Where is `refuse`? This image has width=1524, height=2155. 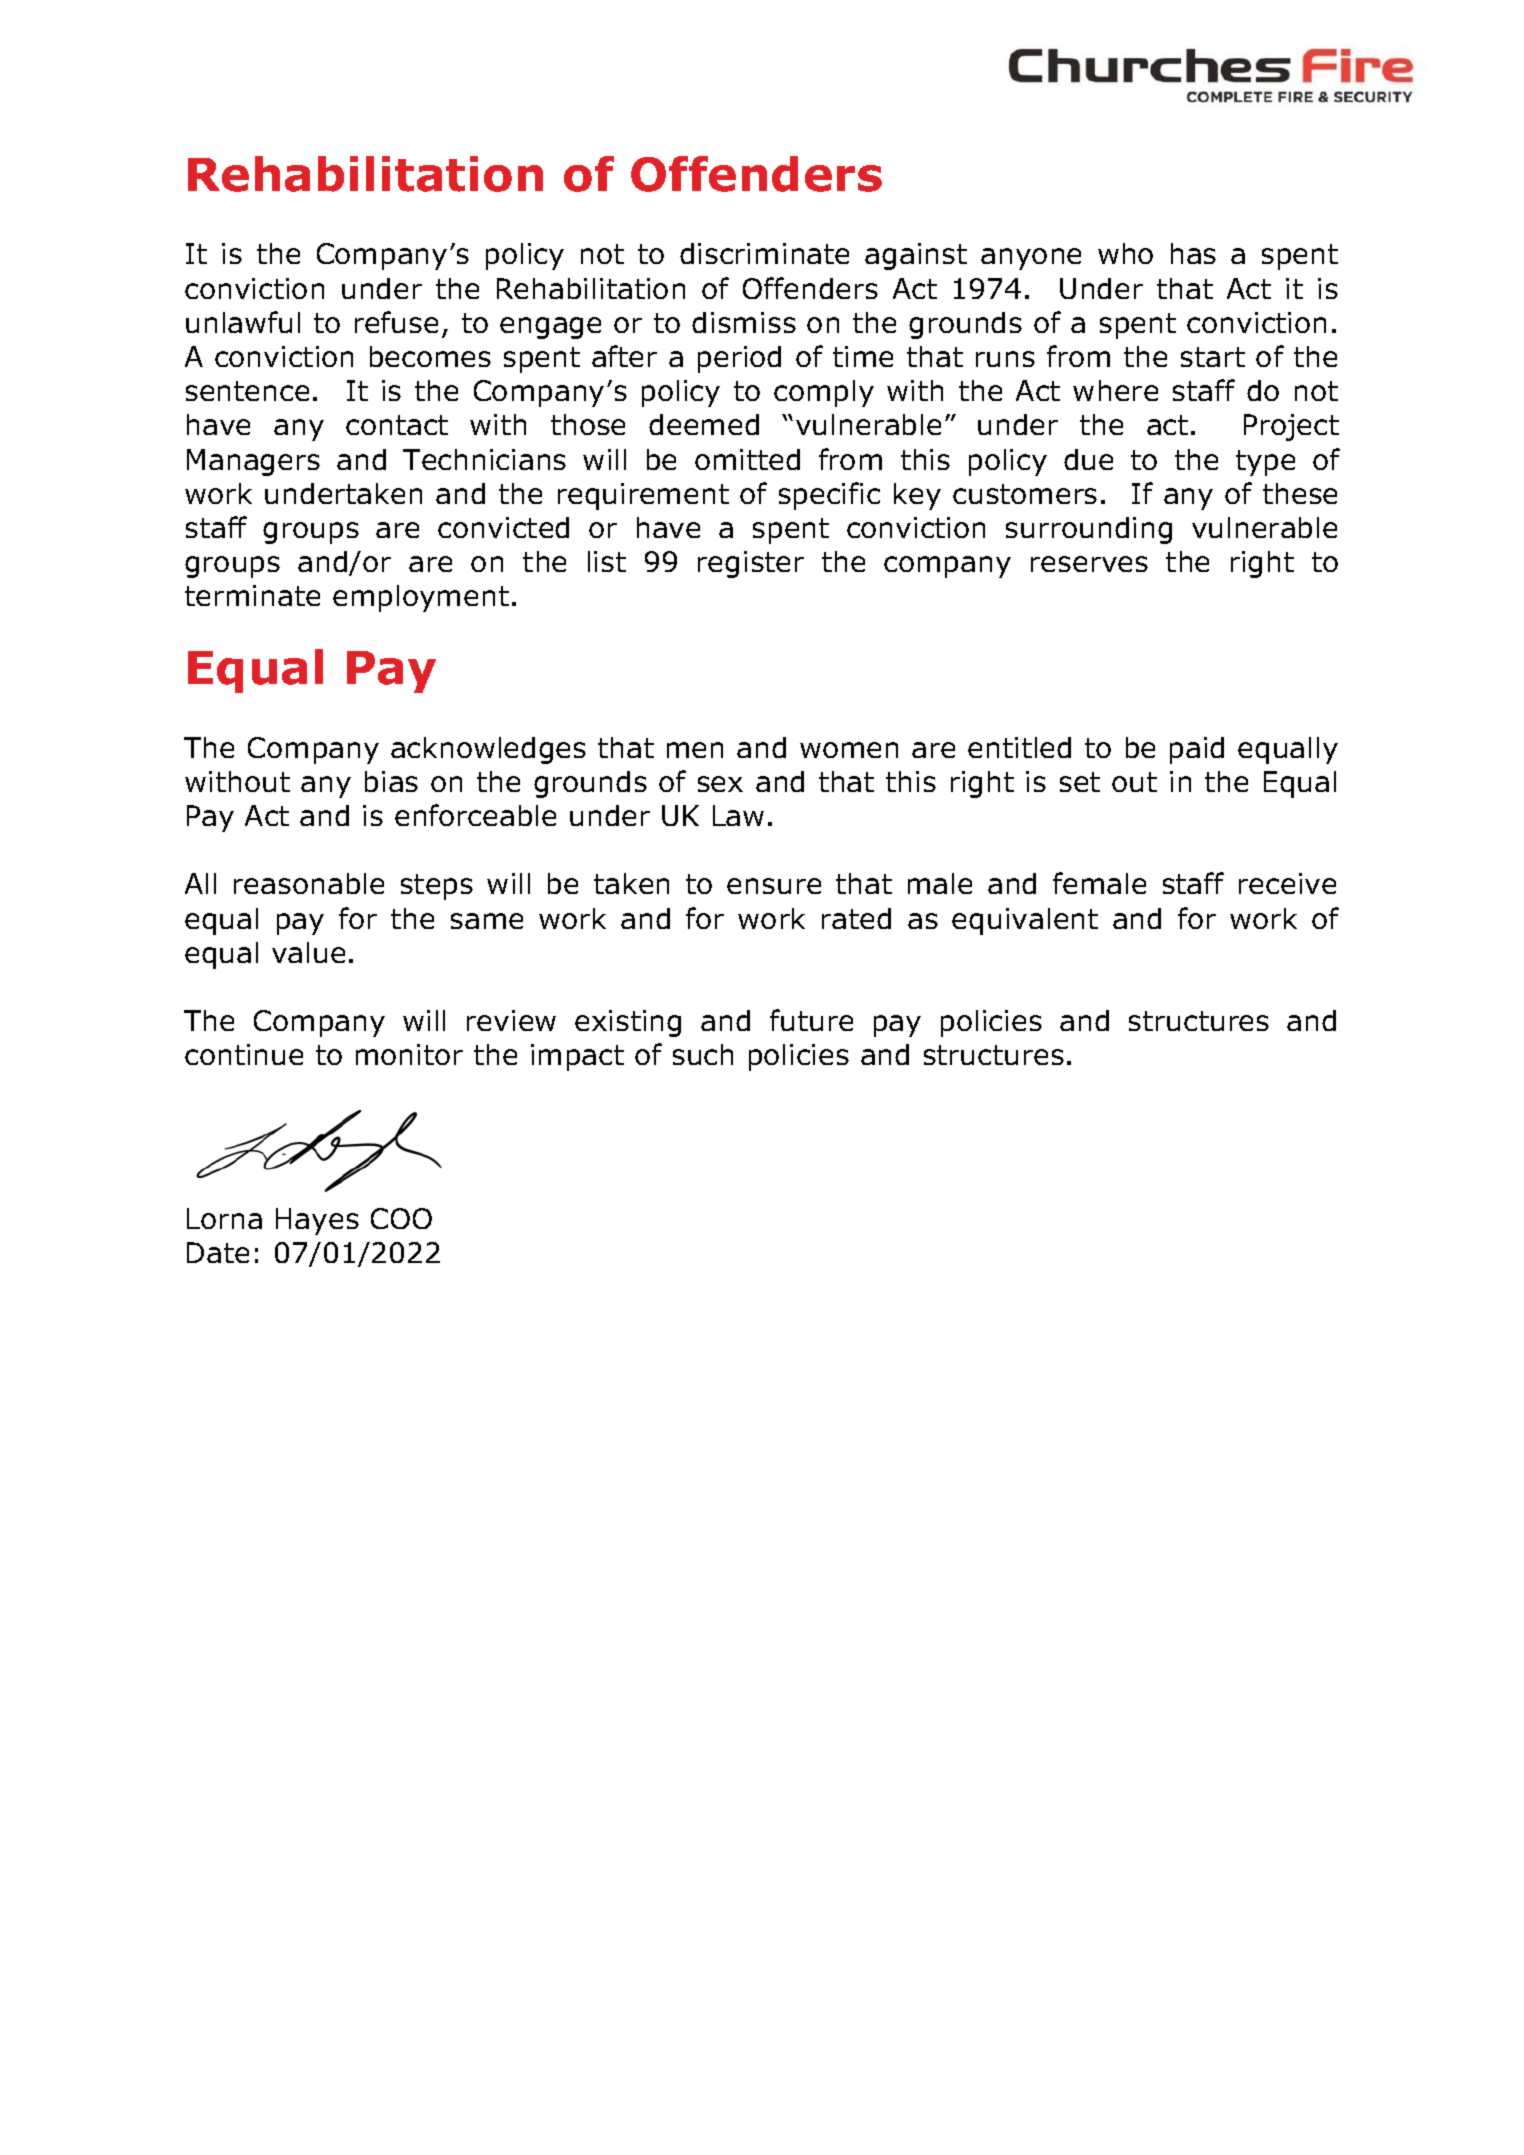
refuse is located at coordinates (396, 322).
